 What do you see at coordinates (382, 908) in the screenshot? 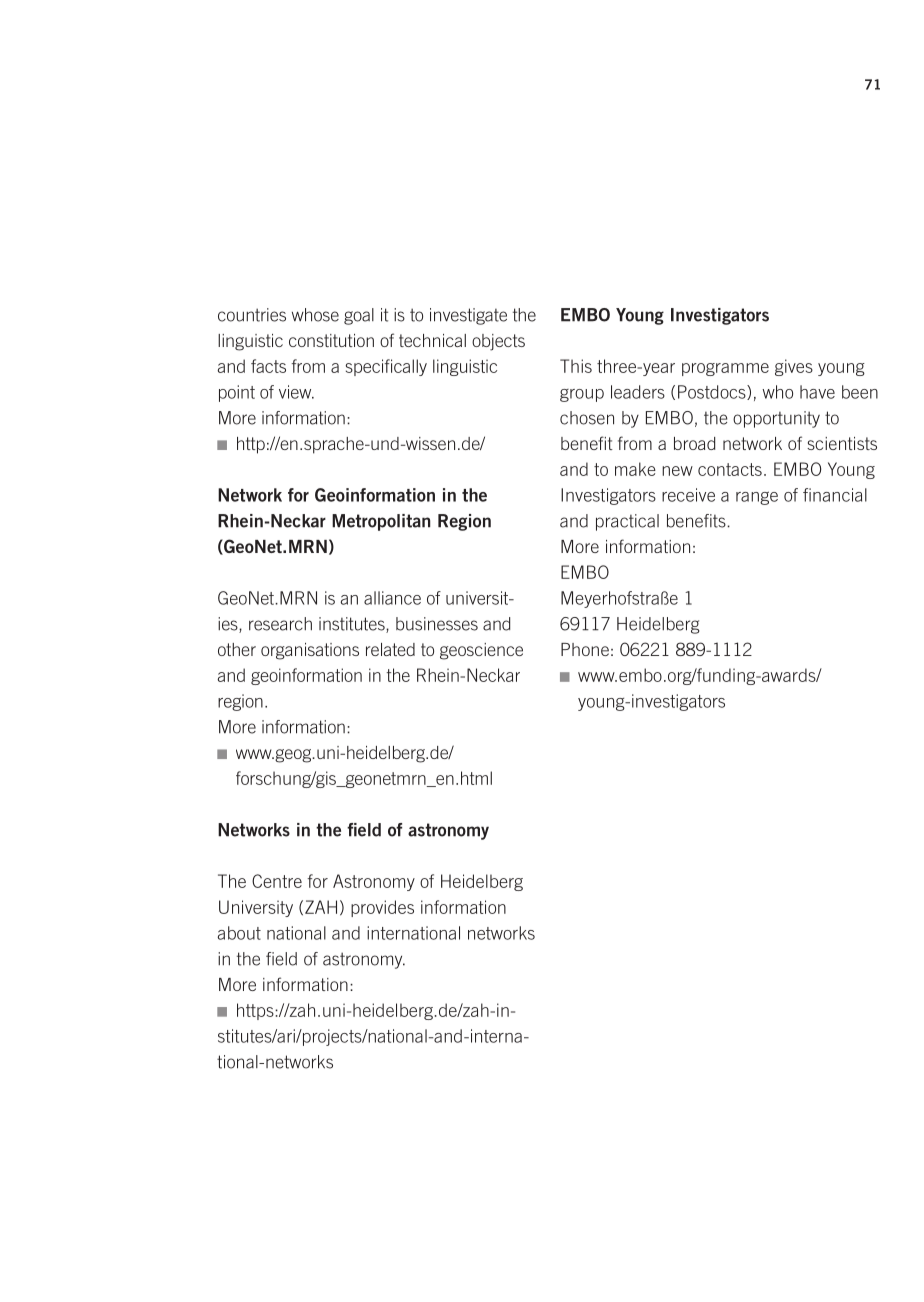
I see `provides` at bounding box center [382, 908].
